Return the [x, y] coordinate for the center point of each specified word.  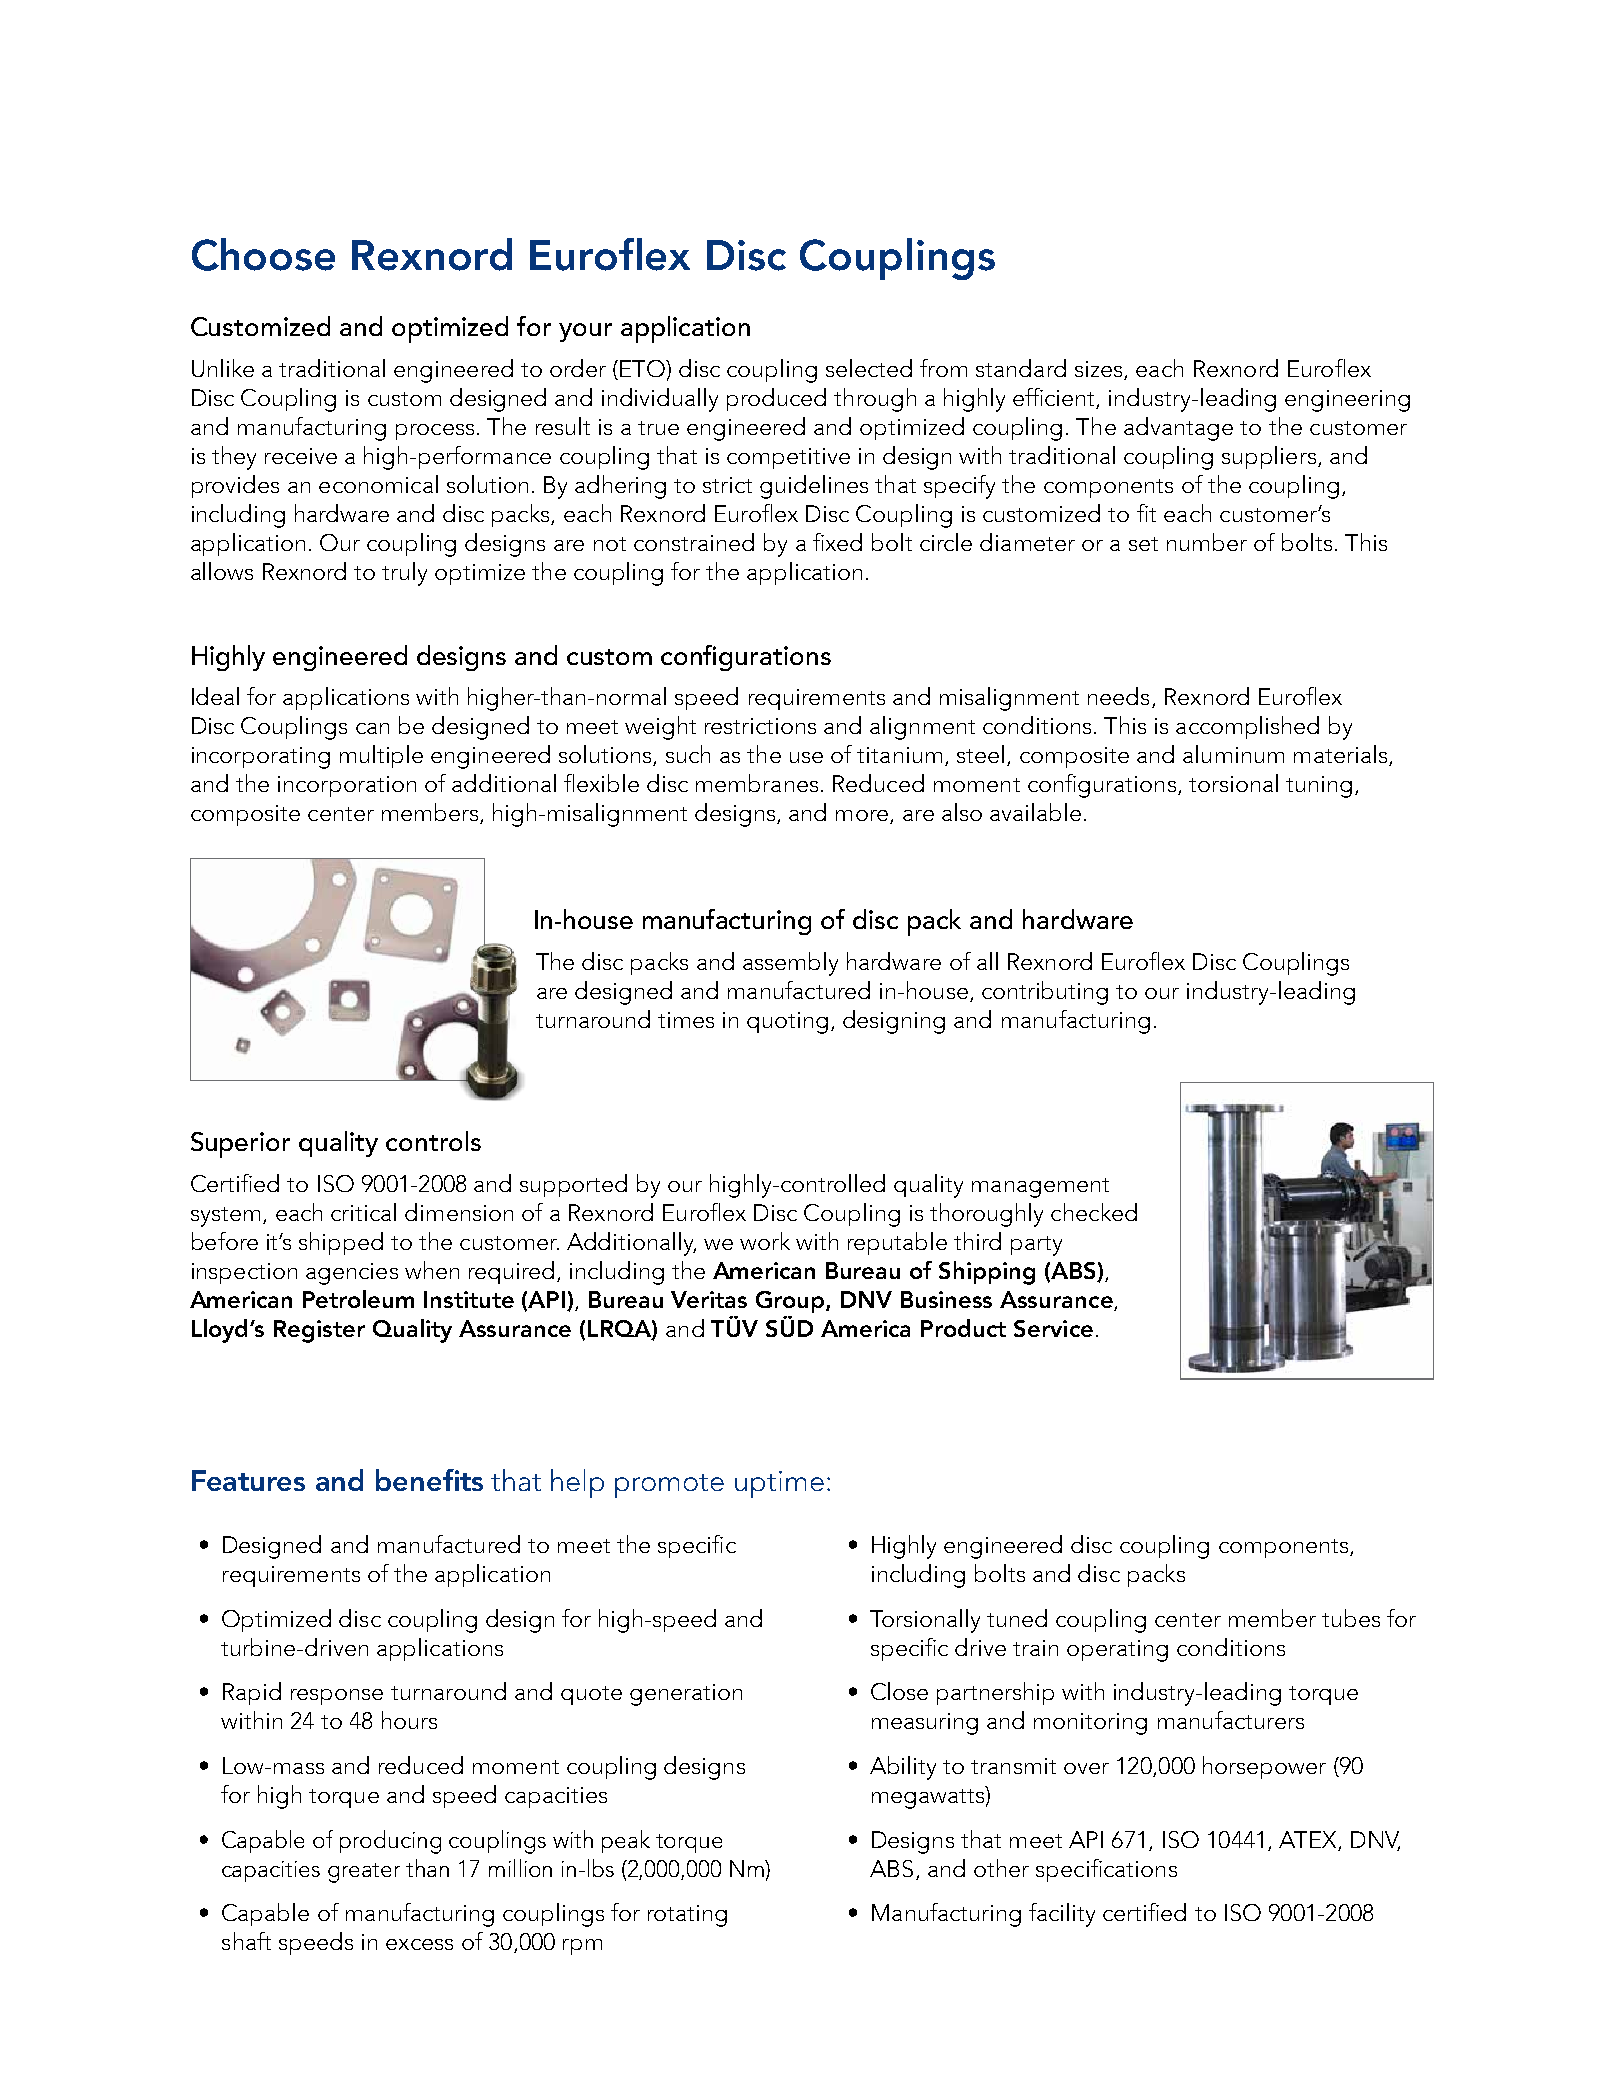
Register [319, 1331]
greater [364, 1873]
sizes [1098, 369]
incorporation [347, 786]
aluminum [1233, 754]
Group [791, 1302]
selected [869, 368]
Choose [263, 254]
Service [1053, 1328]
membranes [757, 783]
